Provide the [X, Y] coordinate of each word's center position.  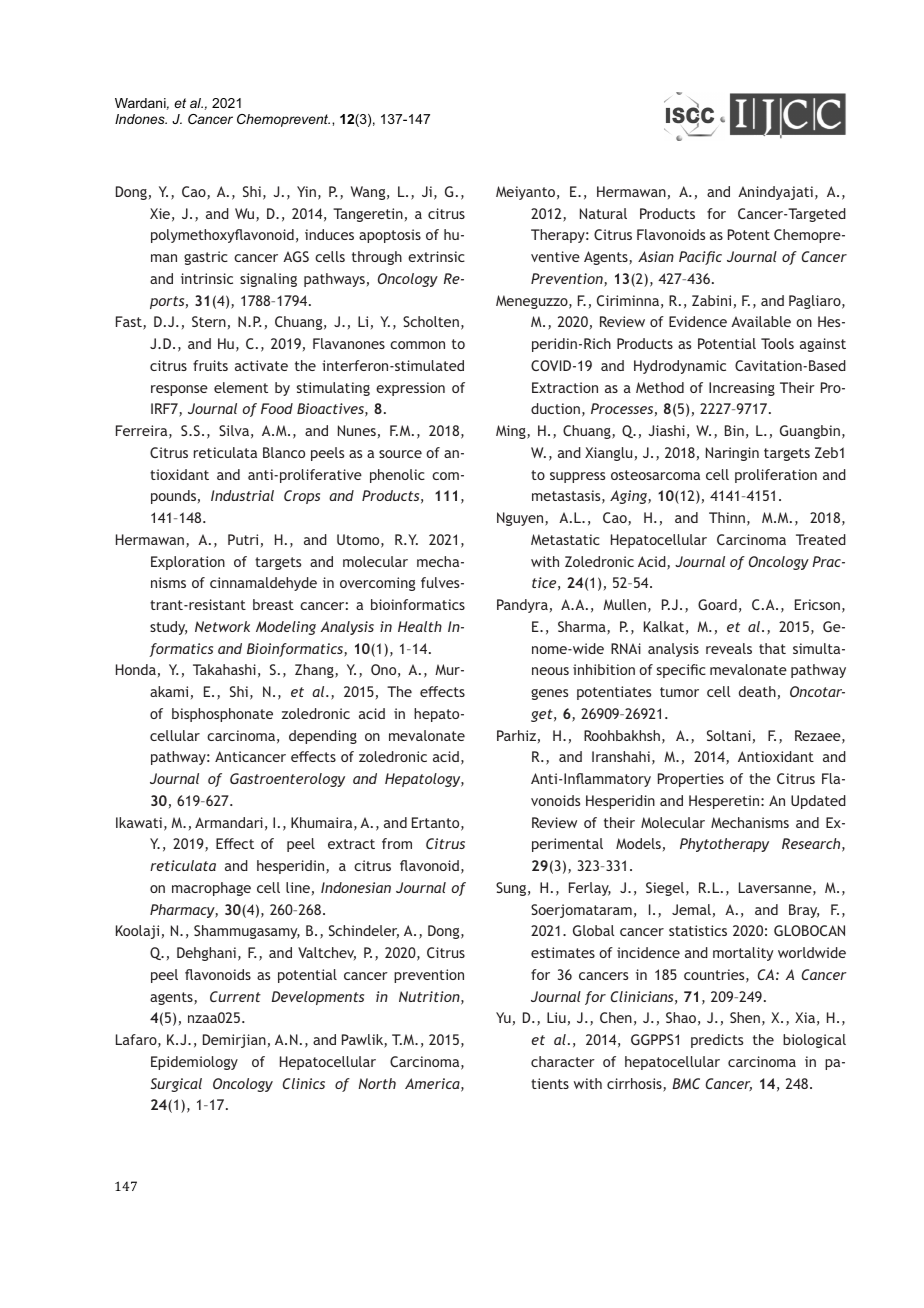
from [397, 843]
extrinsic [436, 256]
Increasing [742, 389]
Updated [818, 802]
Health [420, 626]
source [400, 454]
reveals [729, 648]
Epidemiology [194, 1063]
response [179, 390]
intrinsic [207, 278]
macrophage [211, 889]
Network [222, 626]
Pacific [700, 258]
